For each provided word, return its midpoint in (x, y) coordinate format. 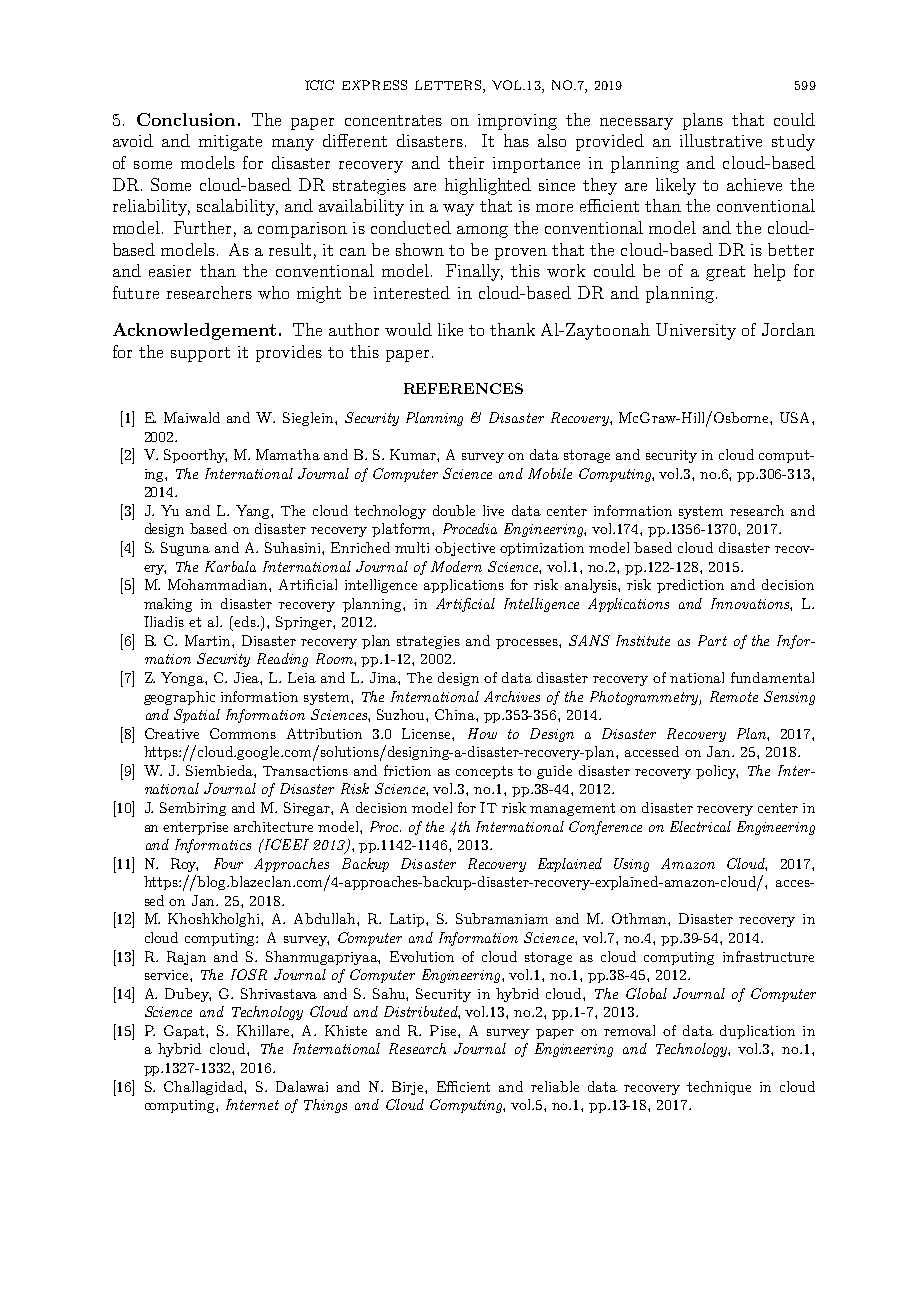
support (200, 354)
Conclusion (186, 119)
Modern (456, 566)
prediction (690, 586)
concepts (484, 772)
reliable (555, 1086)
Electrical (700, 826)
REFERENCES (463, 388)
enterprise (195, 828)
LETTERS (449, 86)
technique (719, 1088)
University (696, 331)
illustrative (721, 140)
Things (325, 1106)
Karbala (230, 566)
